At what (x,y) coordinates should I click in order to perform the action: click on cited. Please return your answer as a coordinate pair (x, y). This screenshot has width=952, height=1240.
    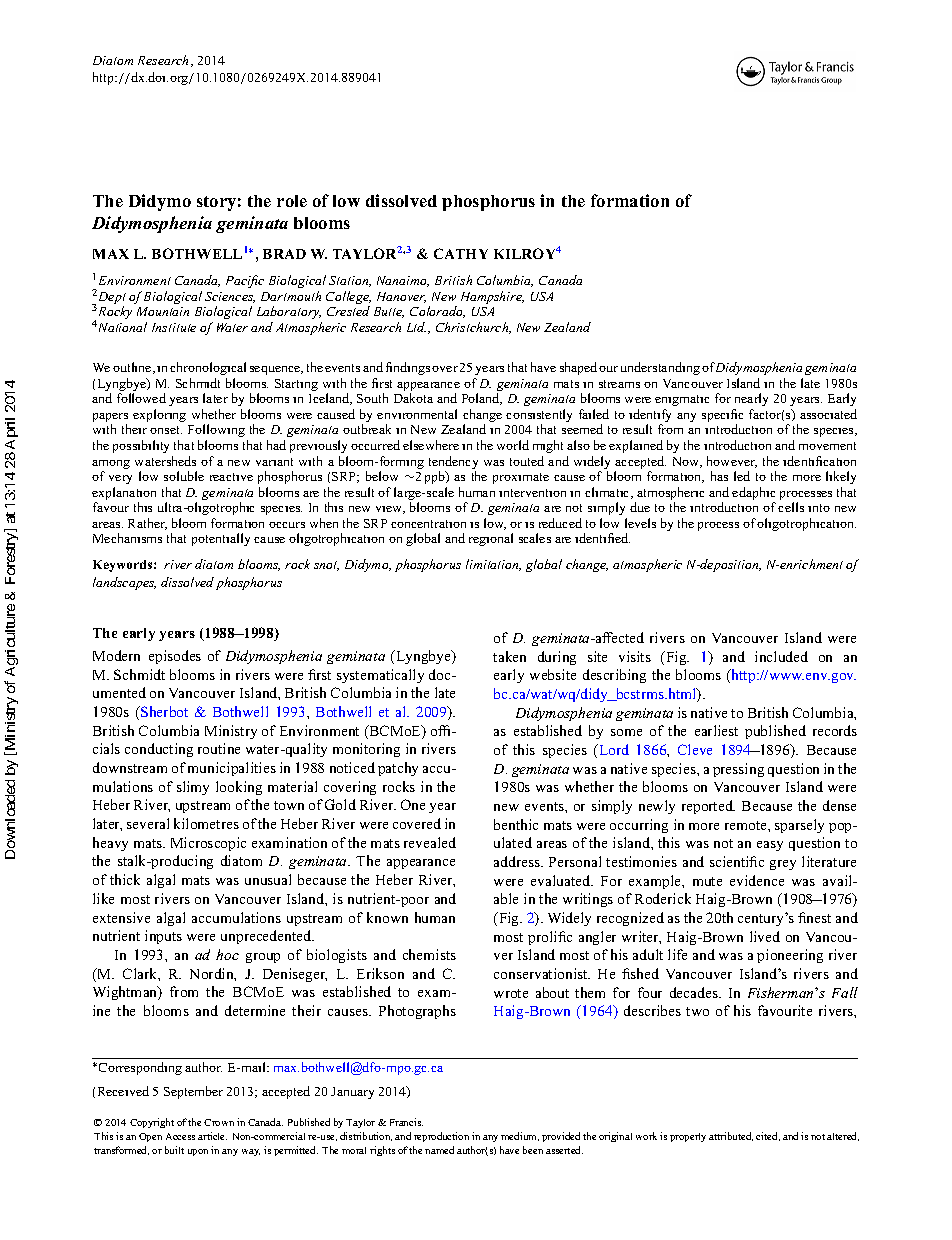
    Looking at the image, I should click on (768, 1136).
